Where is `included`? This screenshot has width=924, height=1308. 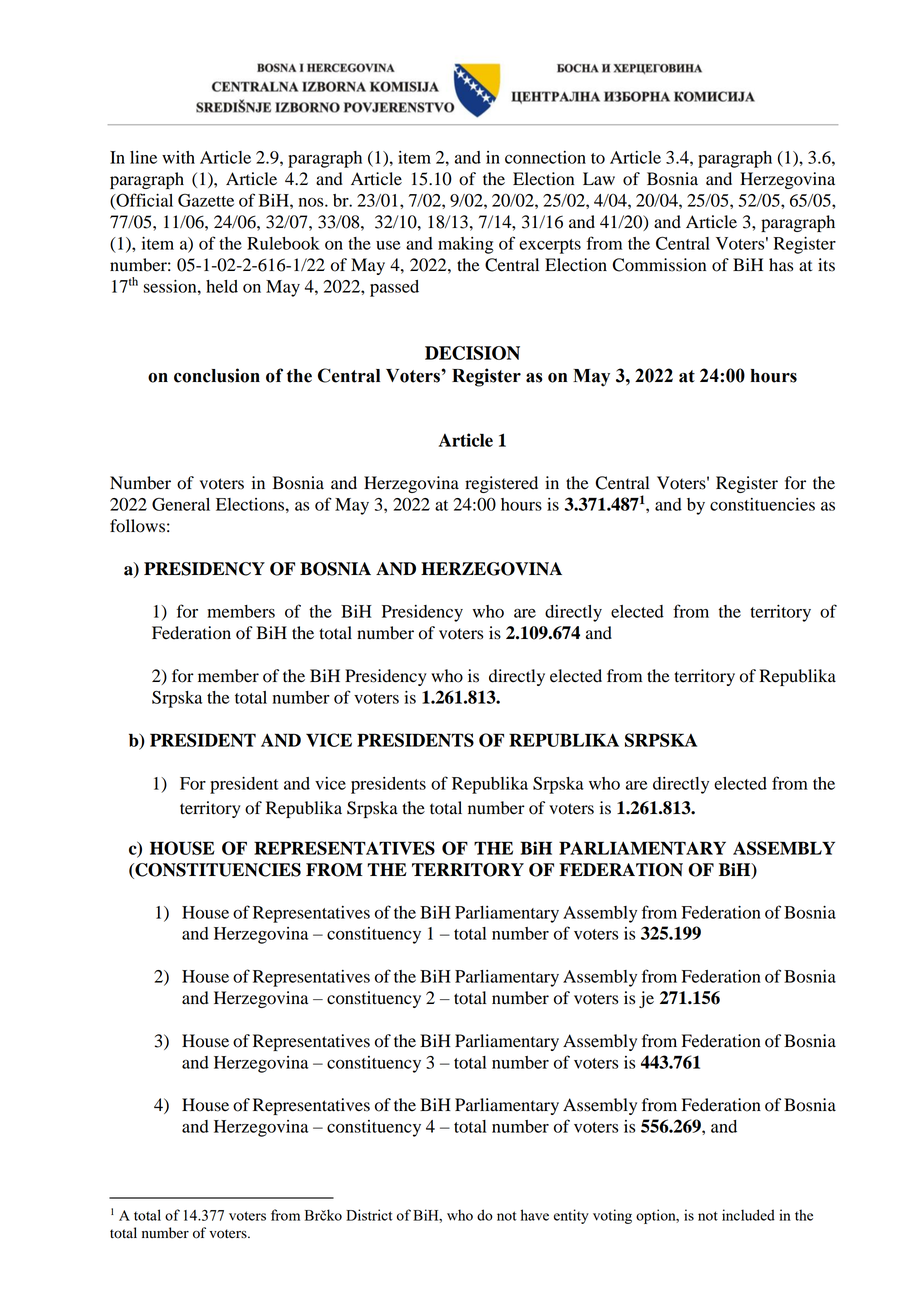
included is located at coordinates (748, 1215).
